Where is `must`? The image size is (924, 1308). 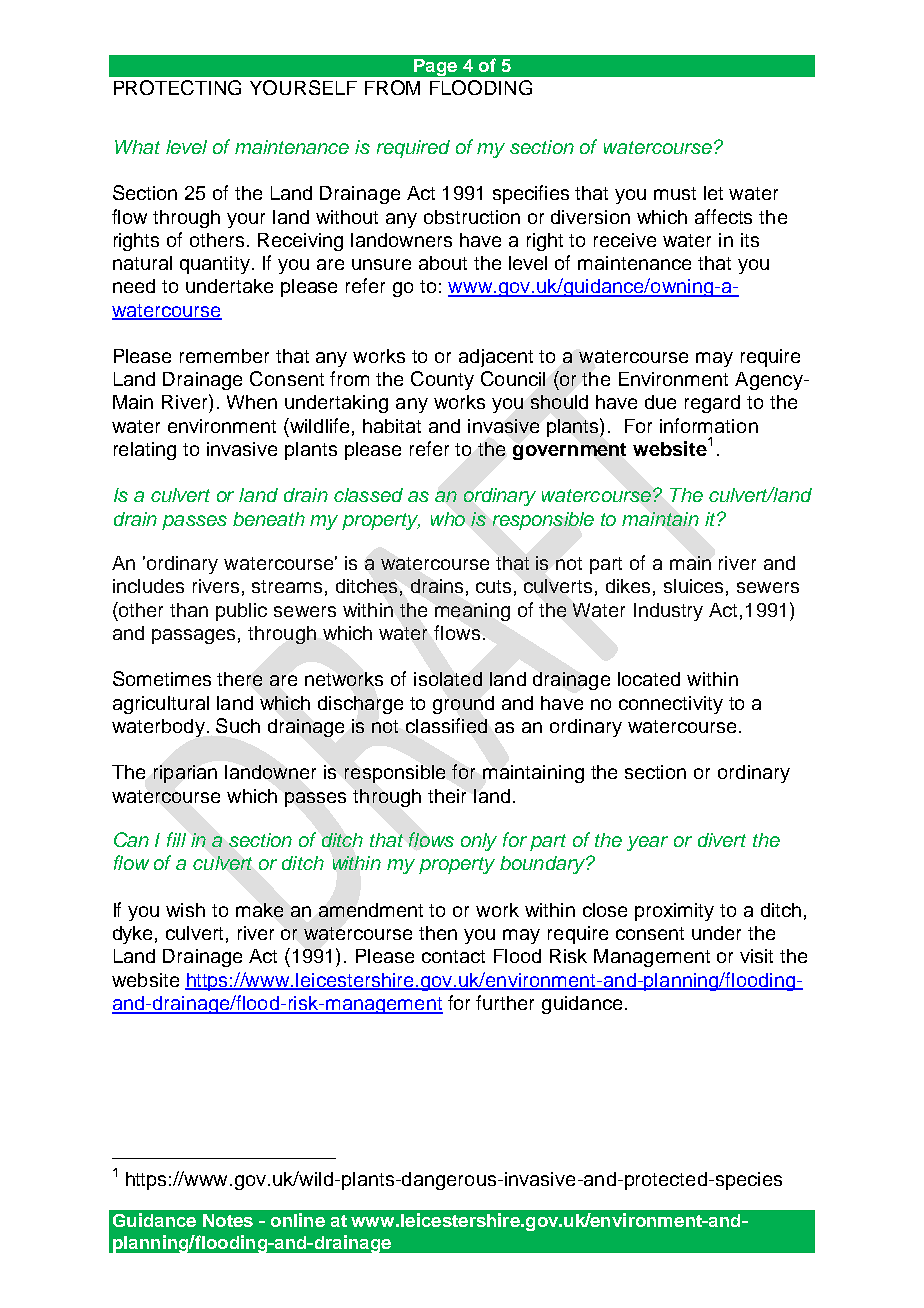
must is located at coordinates (675, 193).
